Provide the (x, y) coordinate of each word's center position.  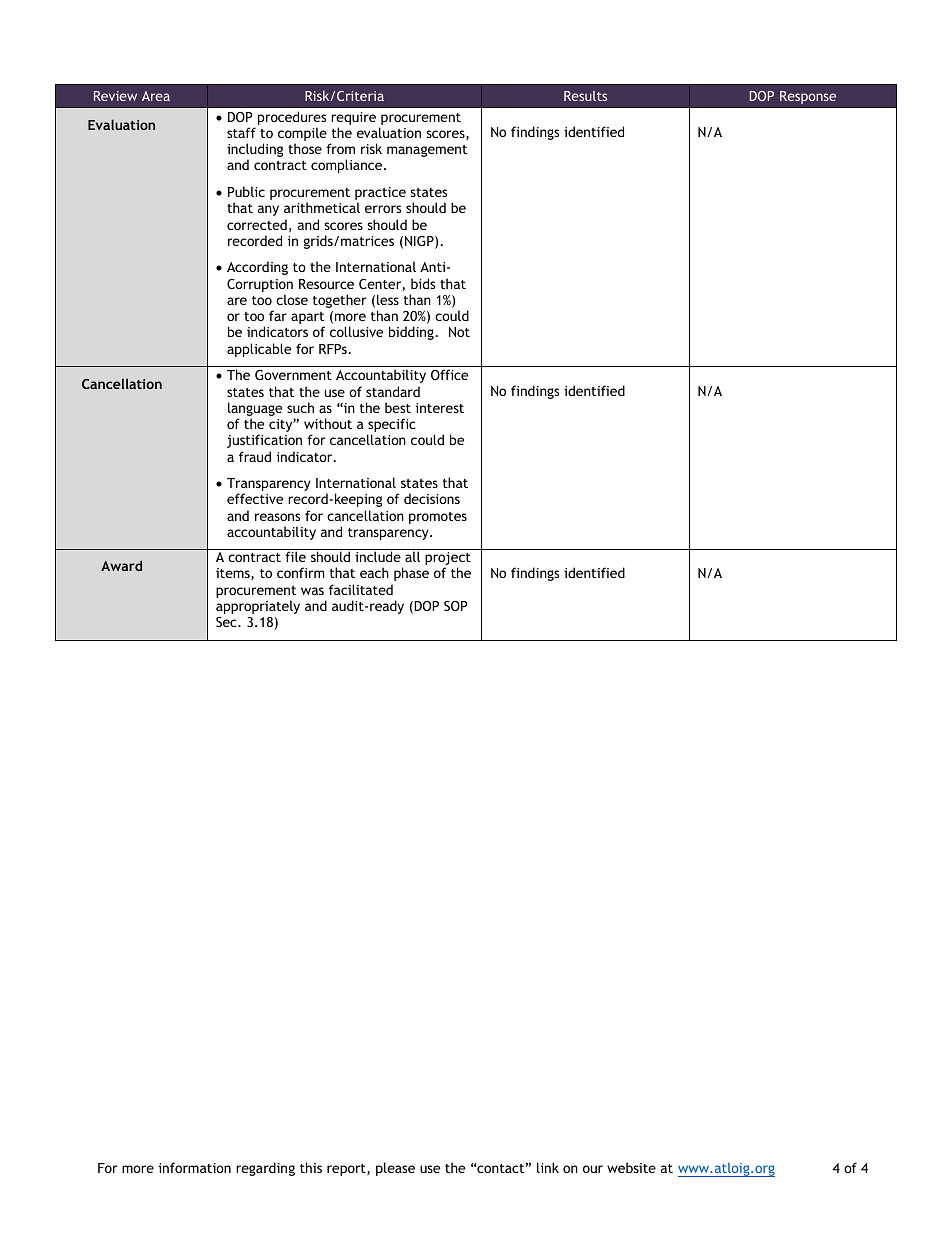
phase (411, 574)
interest (440, 408)
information (195, 1167)
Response (808, 97)
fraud (255, 456)
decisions (432, 498)
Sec (227, 622)
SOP (456, 606)
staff (241, 132)
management (427, 151)
